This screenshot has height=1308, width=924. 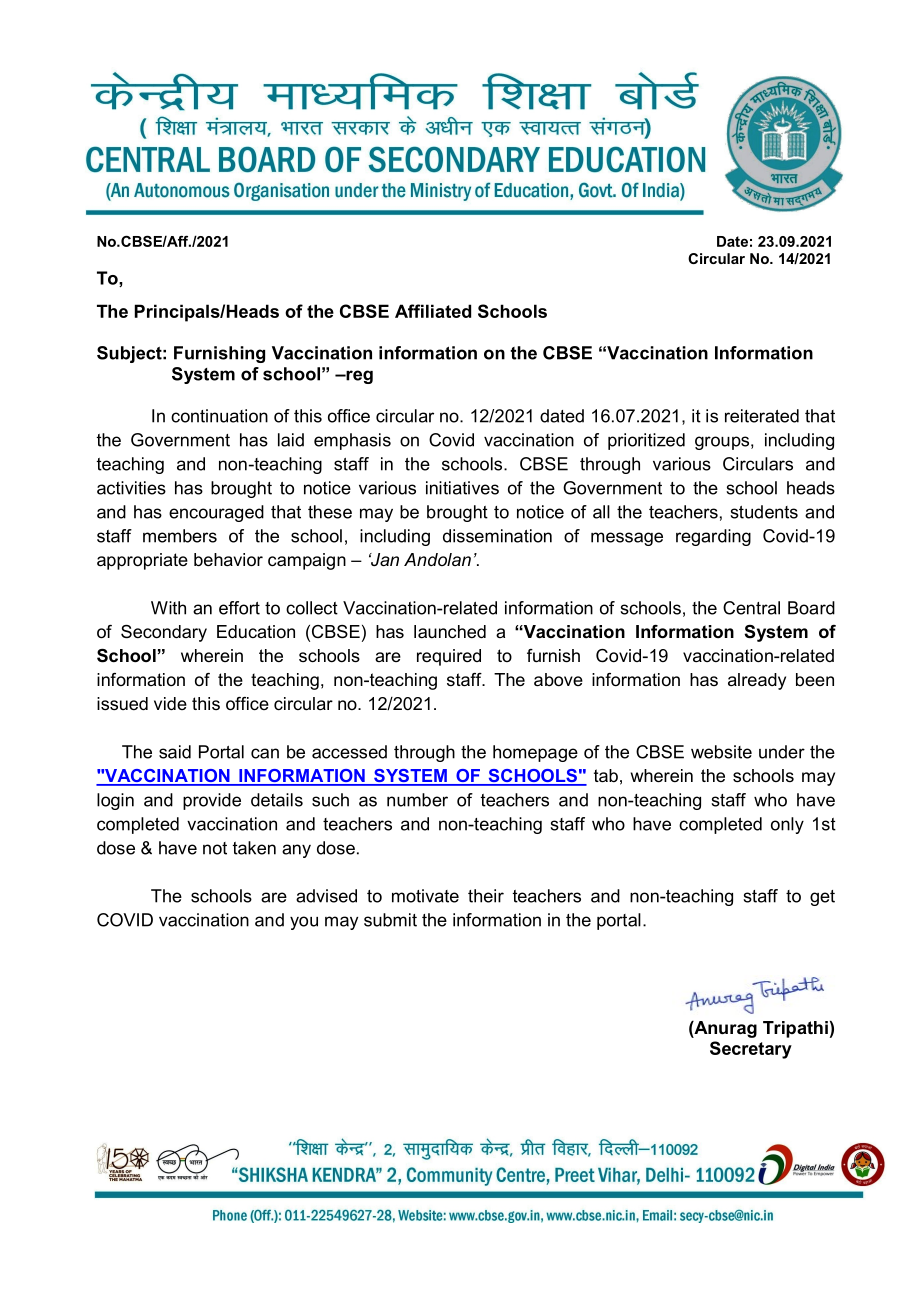 I want to click on their, so click(x=486, y=896).
